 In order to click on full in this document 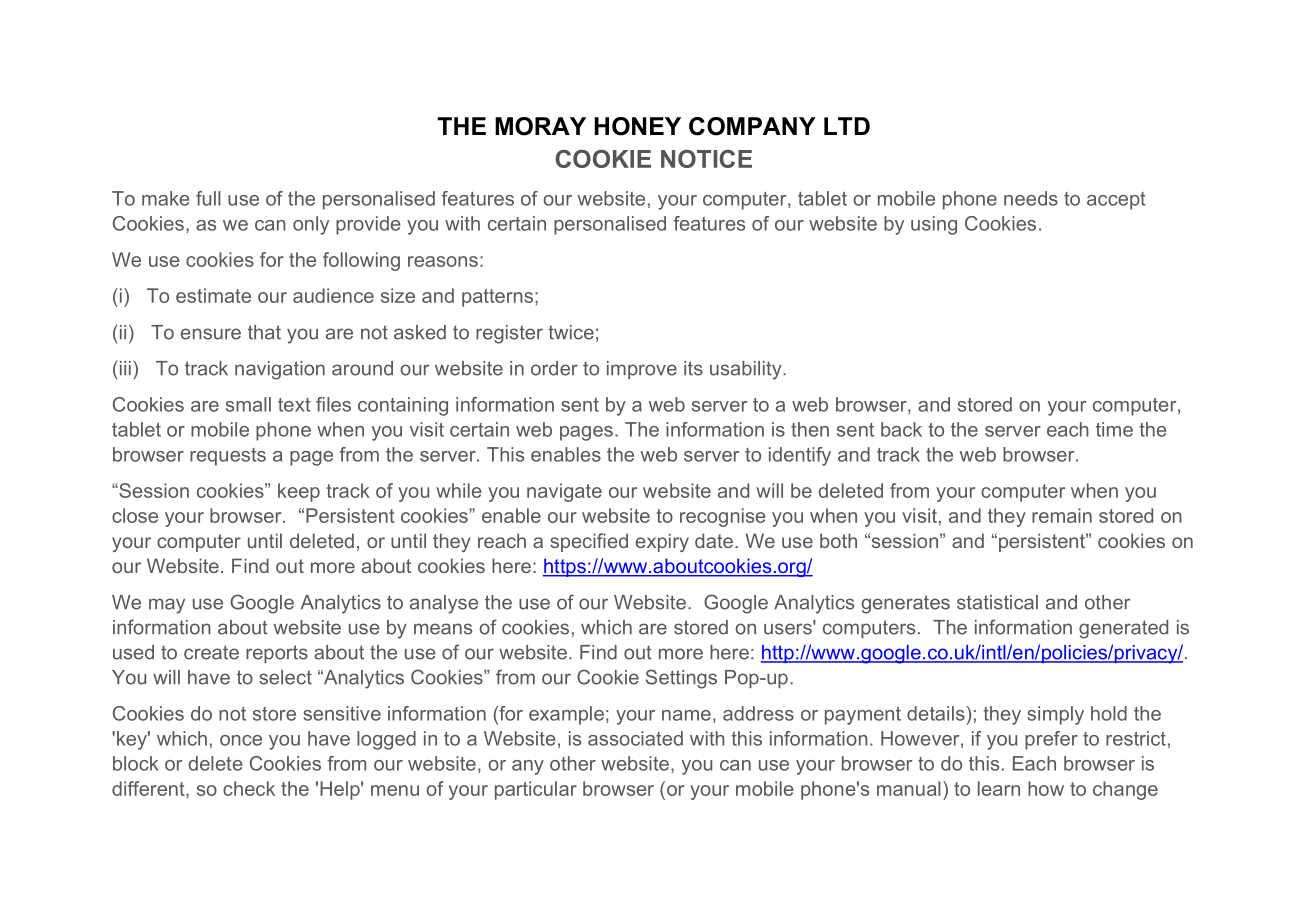, I will do `click(208, 198)`.
